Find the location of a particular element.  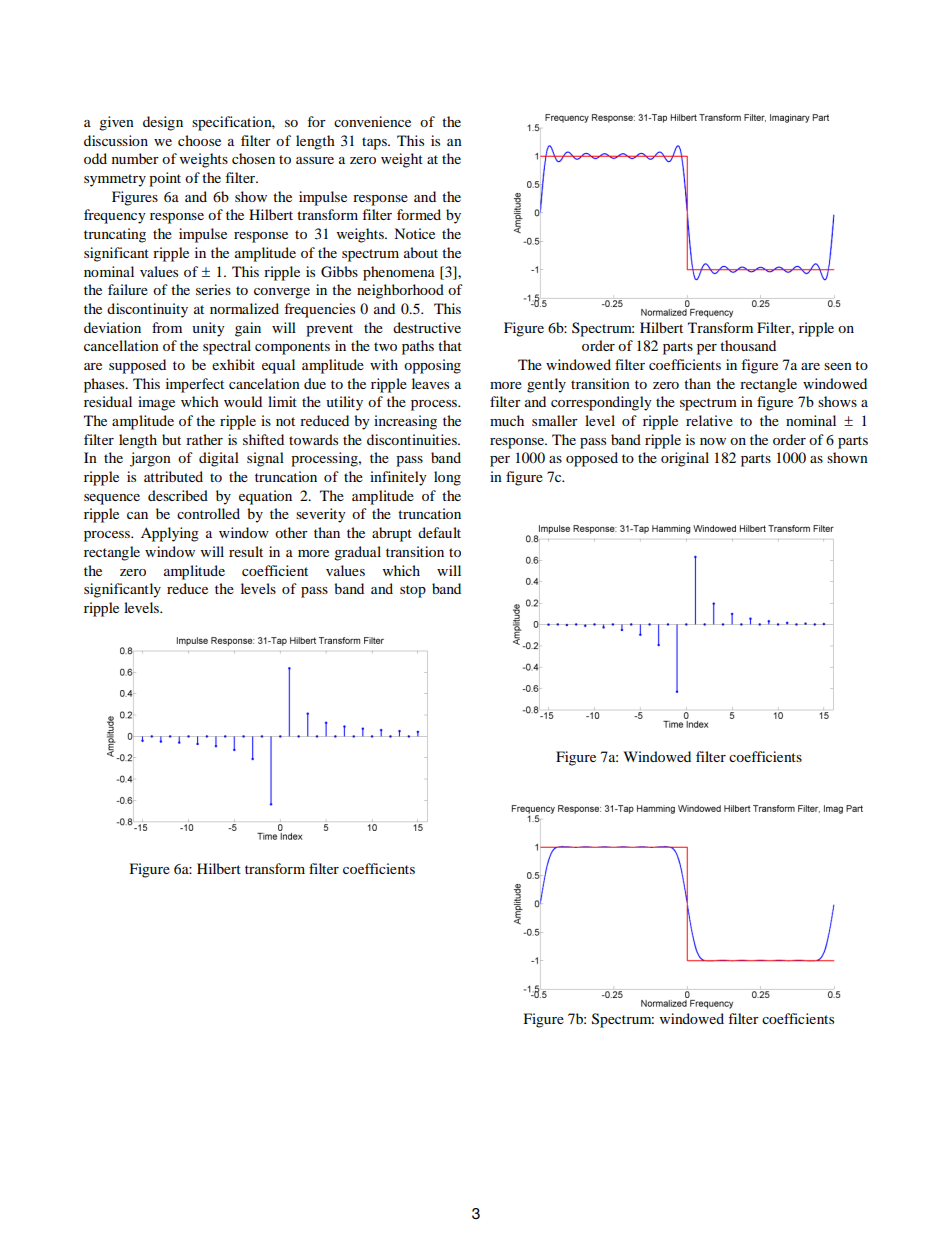

series is located at coordinates (213, 289).
